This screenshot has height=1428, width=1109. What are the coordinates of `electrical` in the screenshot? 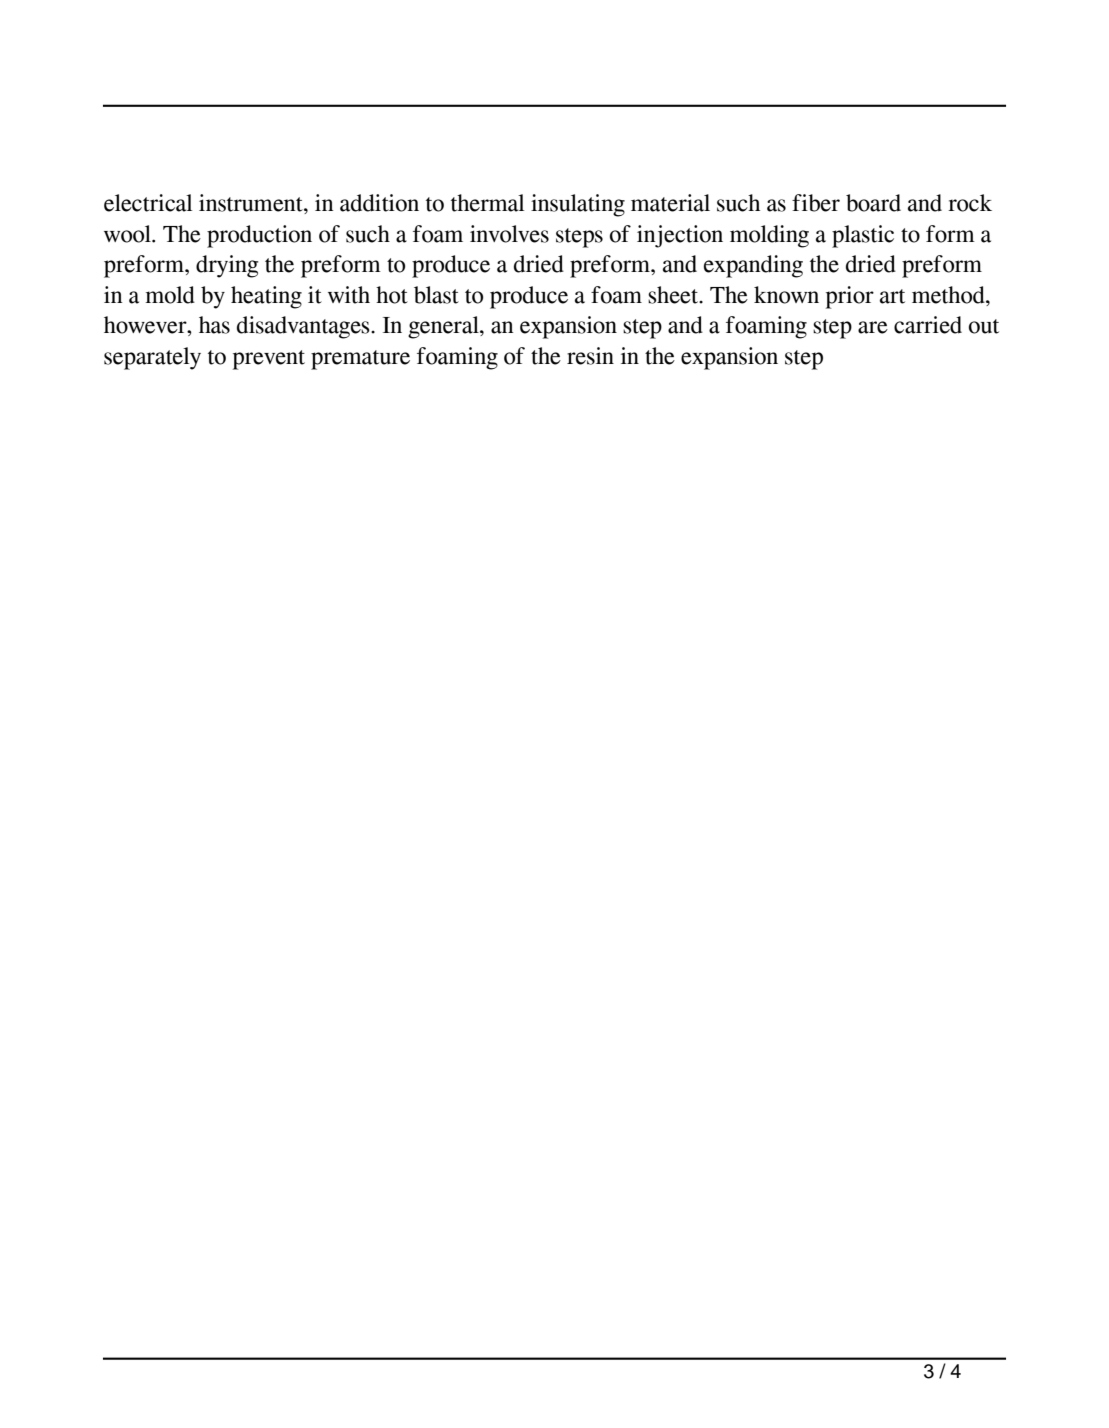 It's located at (148, 203).
